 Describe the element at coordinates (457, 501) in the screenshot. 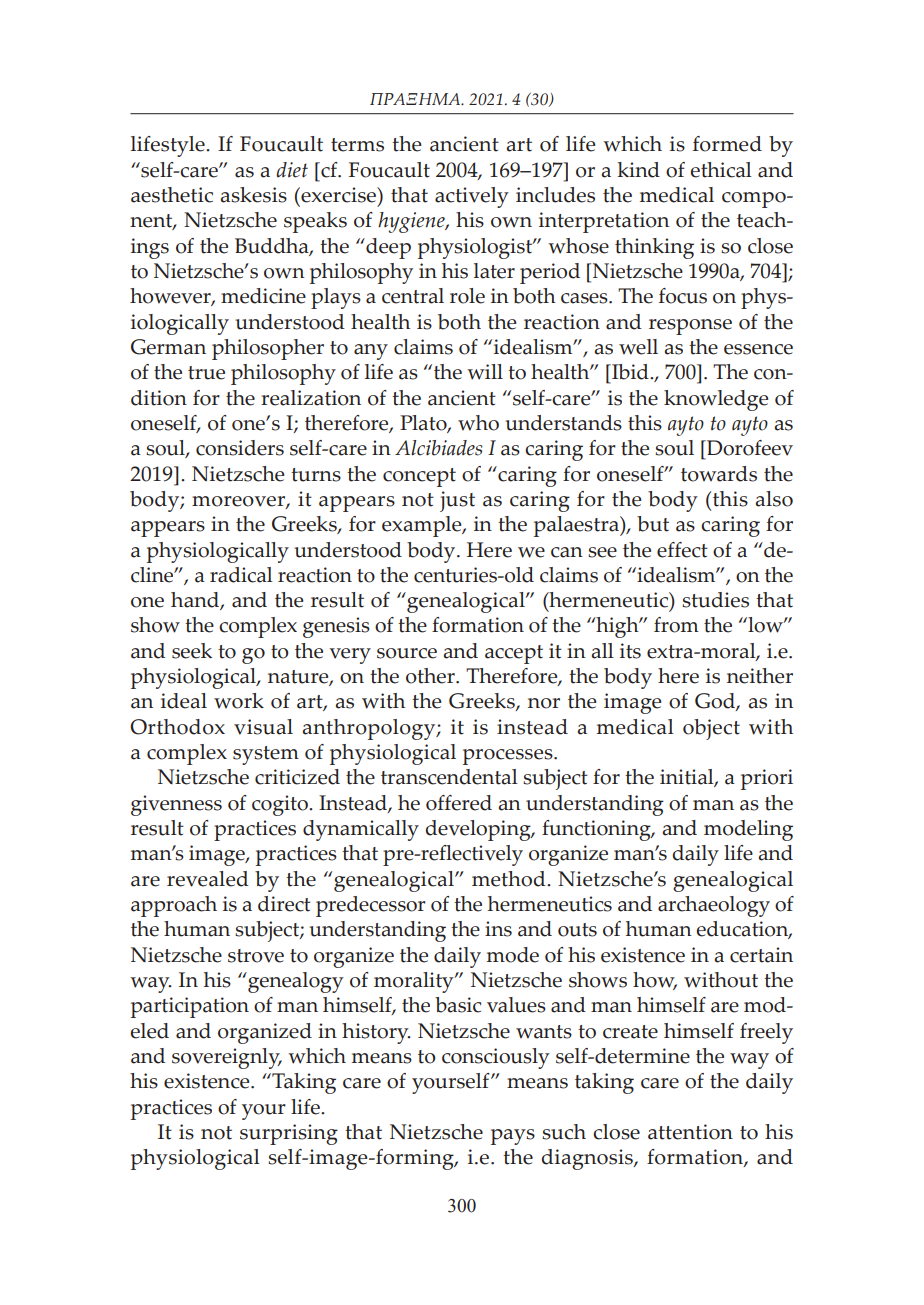

I see `just` at that location.
